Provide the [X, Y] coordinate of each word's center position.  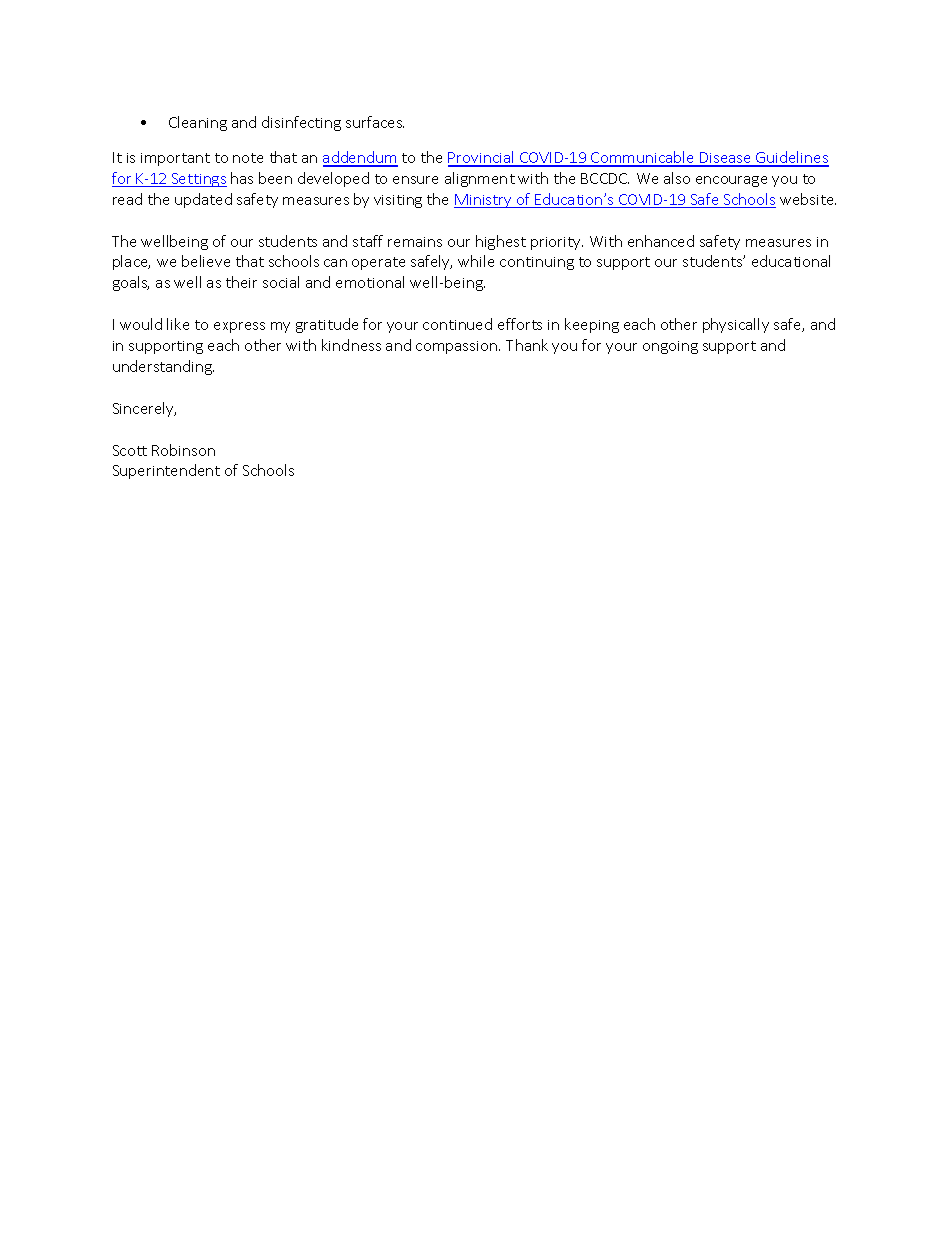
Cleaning [198, 123]
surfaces [375, 122]
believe [206, 261]
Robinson [183, 450]
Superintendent [166, 471]
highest [501, 242]
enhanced [661, 241]
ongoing [670, 347]
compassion [458, 347]
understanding [163, 367]
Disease [726, 159]
